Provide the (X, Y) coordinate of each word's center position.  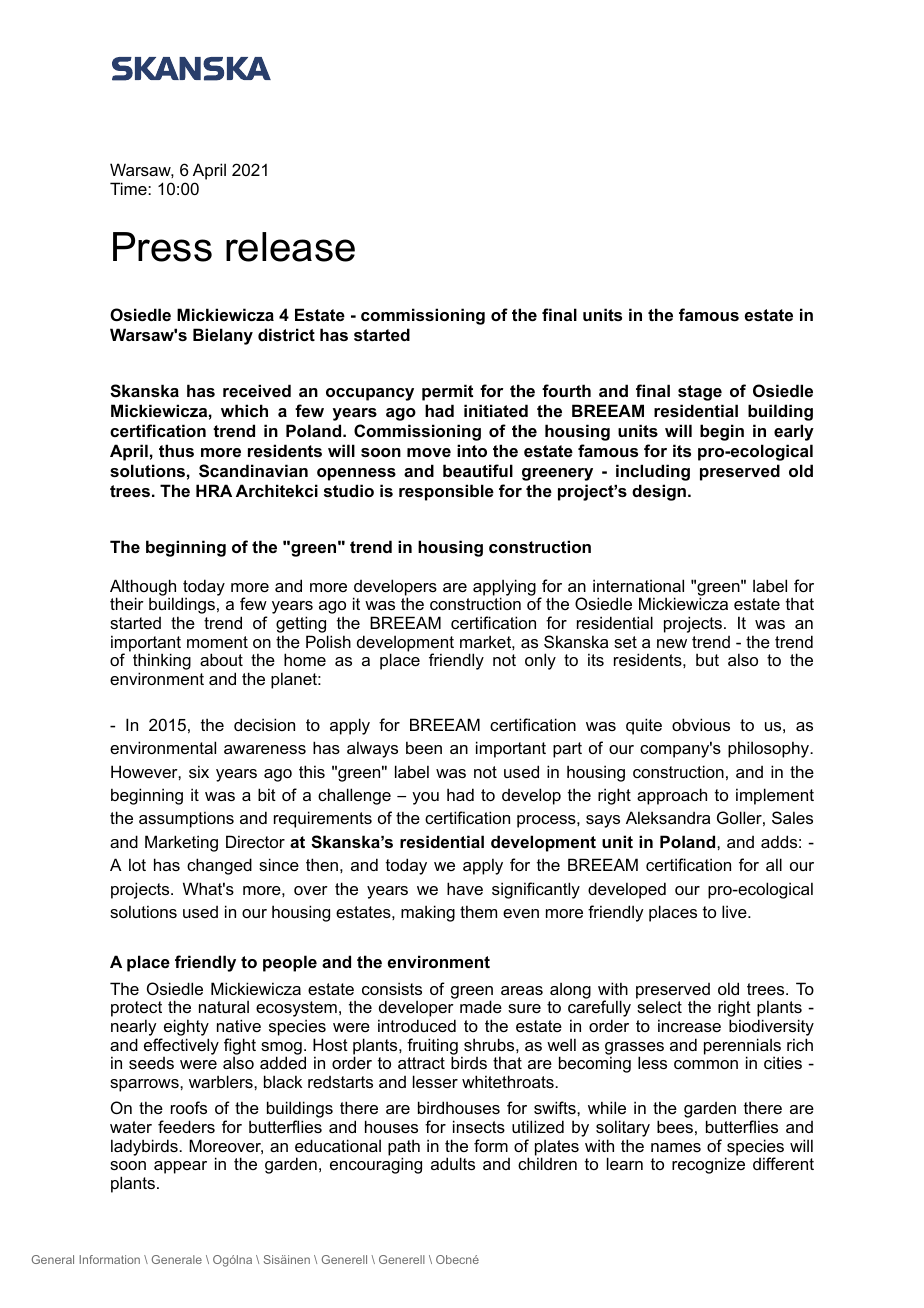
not (504, 660)
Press (162, 247)
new (672, 643)
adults (453, 1163)
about (221, 659)
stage (700, 393)
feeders (186, 1126)
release (290, 247)
